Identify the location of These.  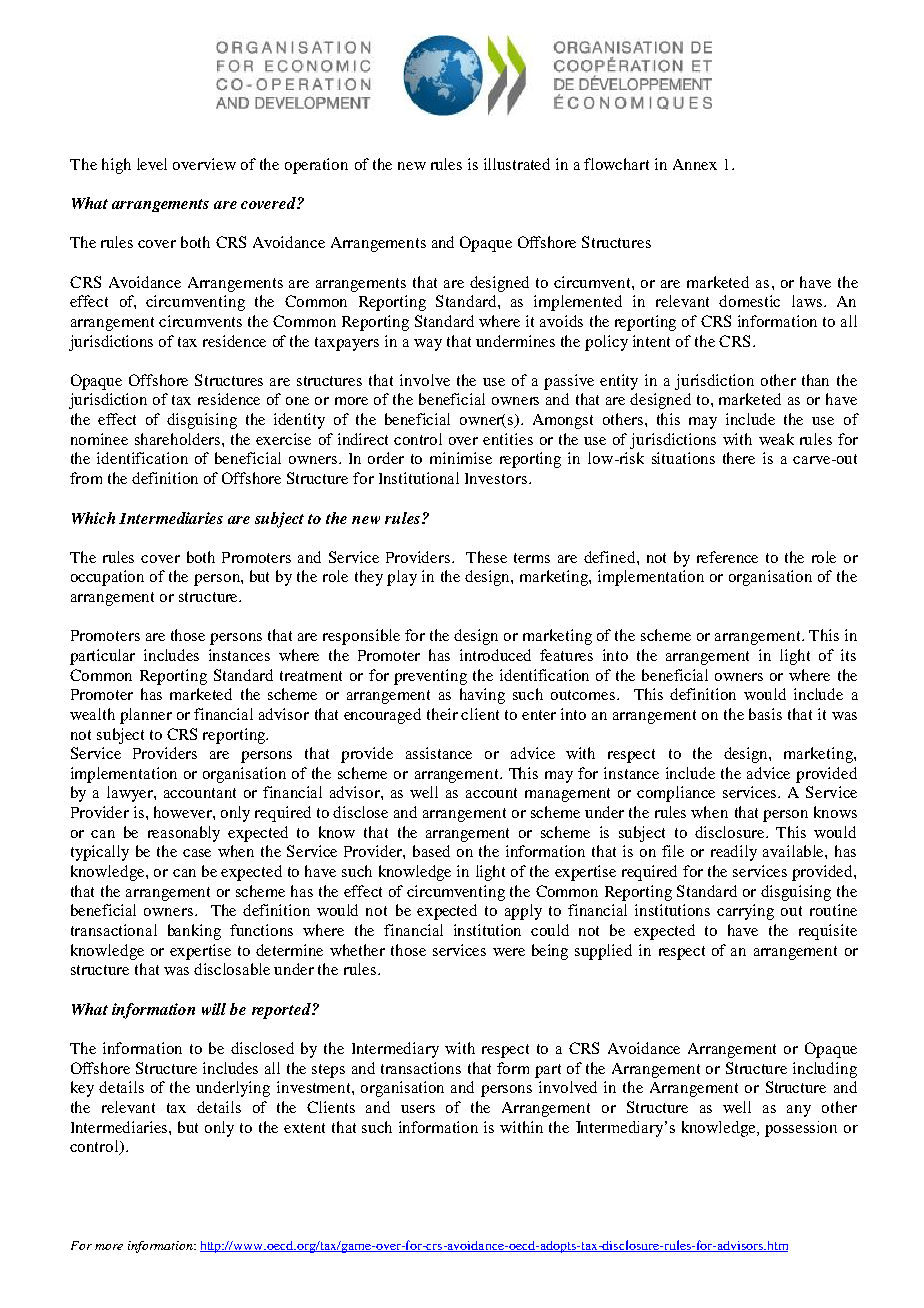
(486, 557).
